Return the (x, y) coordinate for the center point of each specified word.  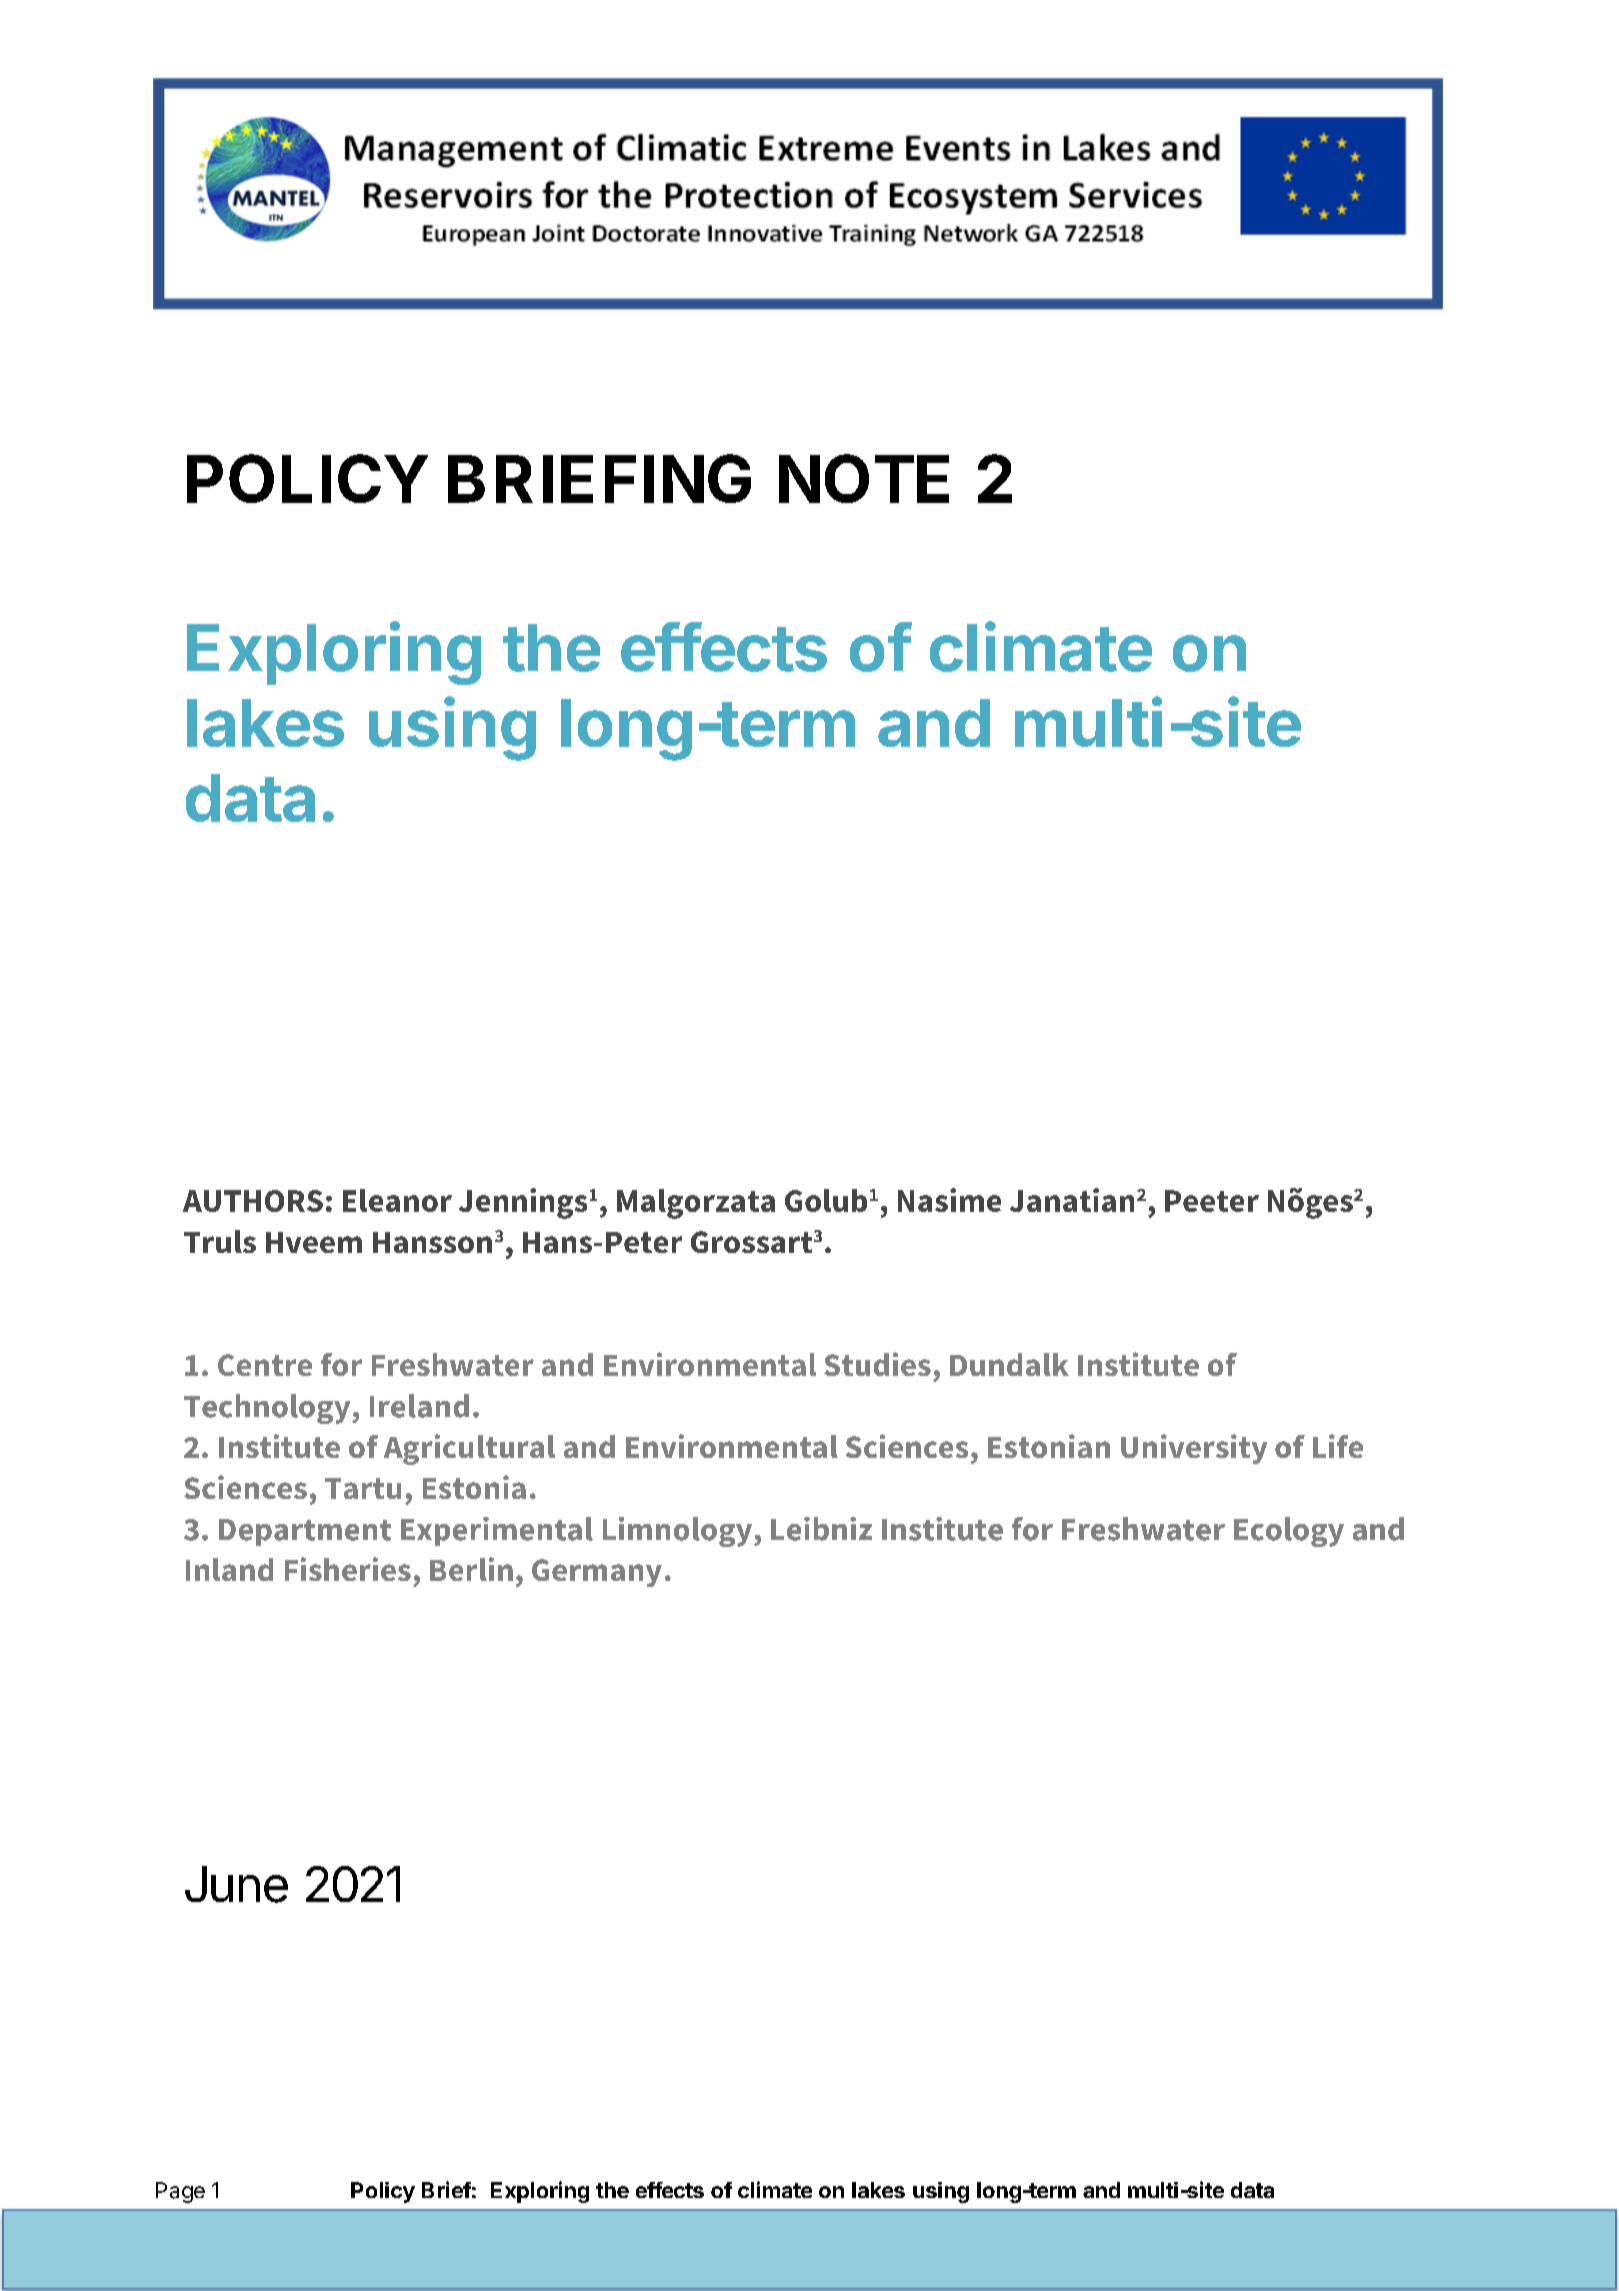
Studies (877, 1364)
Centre (265, 1365)
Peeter (1212, 1201)
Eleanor (397, 1200)
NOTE (864, 478)
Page (180, 2192)
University (1194, 1449)
